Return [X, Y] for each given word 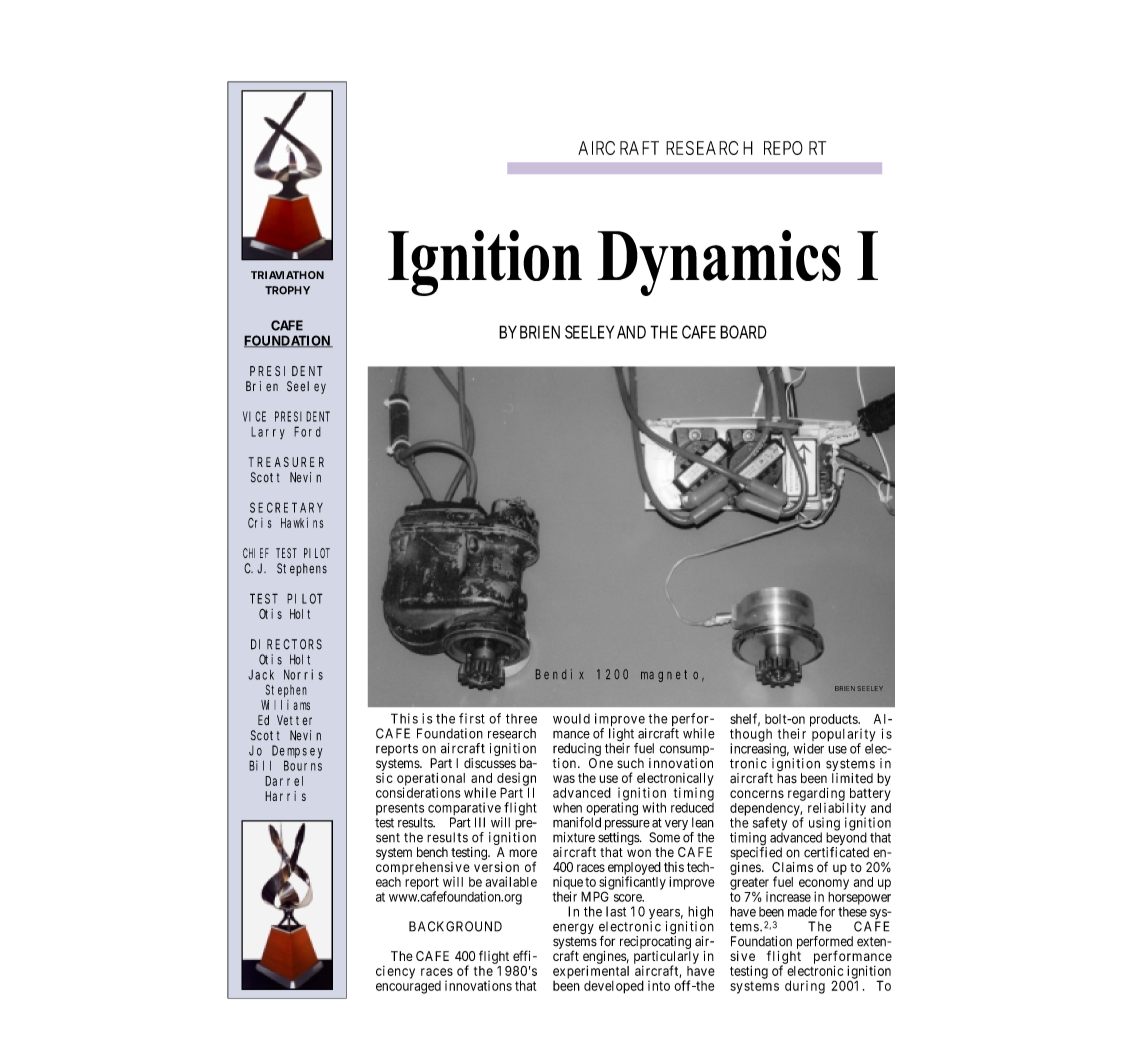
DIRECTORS [286, 644]
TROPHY [287, 290]
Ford [307, 431]
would [571, 719]
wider [808, 748]
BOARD [743, 332]
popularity [844, 736]
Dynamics [719, 263]
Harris [285, 796]
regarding [816, 794]
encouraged [408, 987]
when [567, 808]
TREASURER [286, 462]
